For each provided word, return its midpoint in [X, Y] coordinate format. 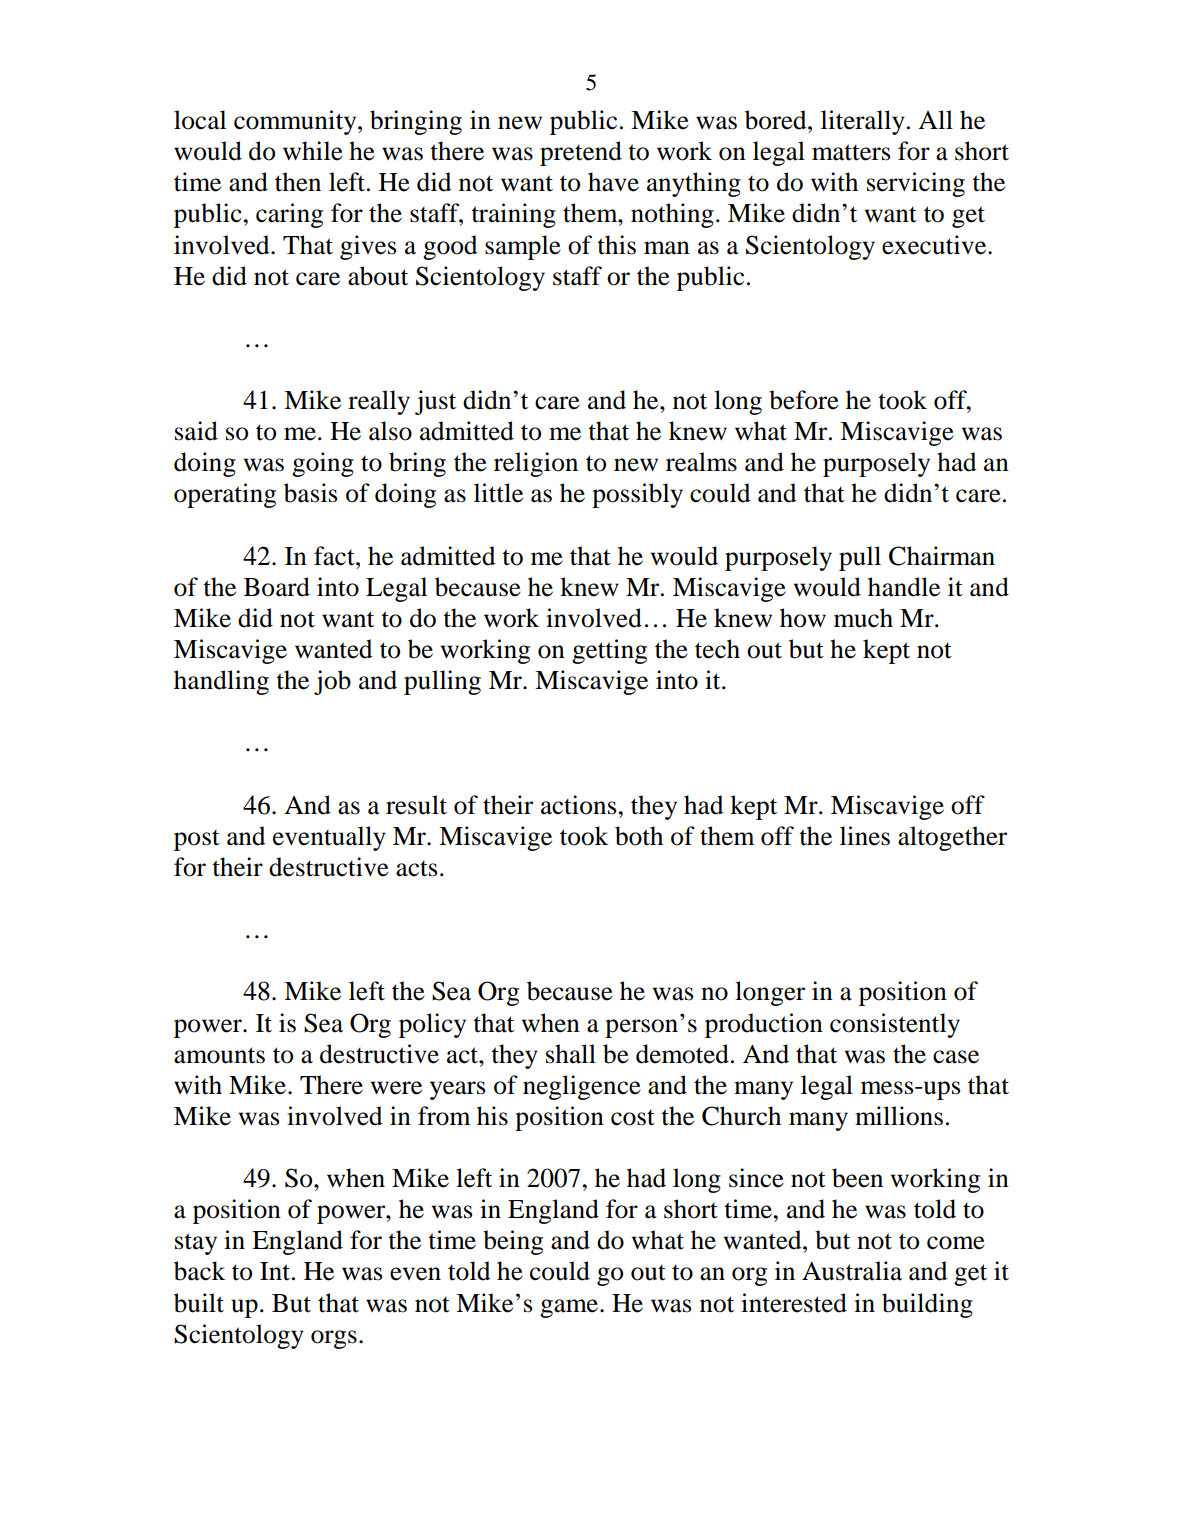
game [570, 1308]
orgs [334, 1339]
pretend [581, 153]
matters [851, 152]
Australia [852, 1271]
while [313, 151]
